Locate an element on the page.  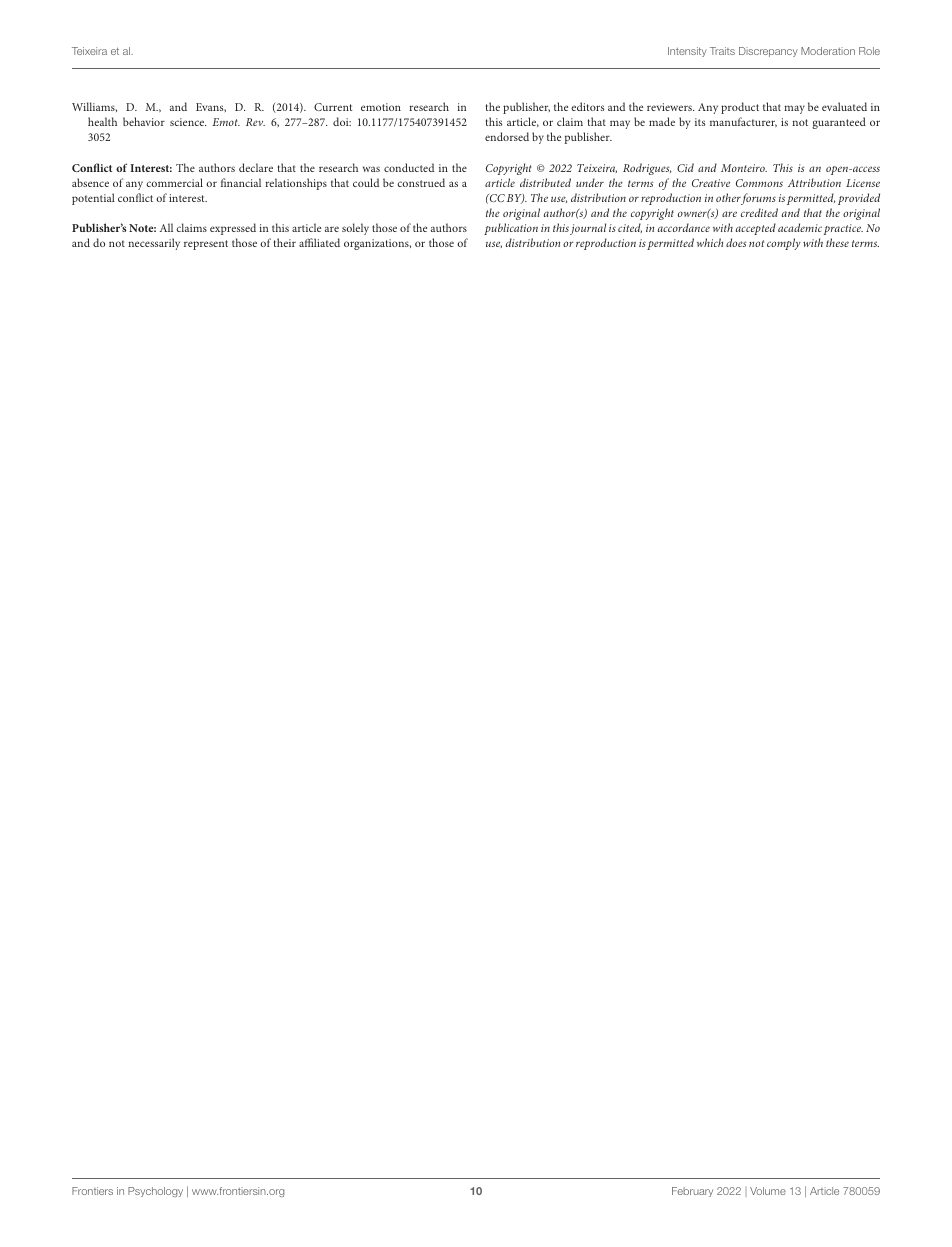
publication is located at coordinates (511, 229).
